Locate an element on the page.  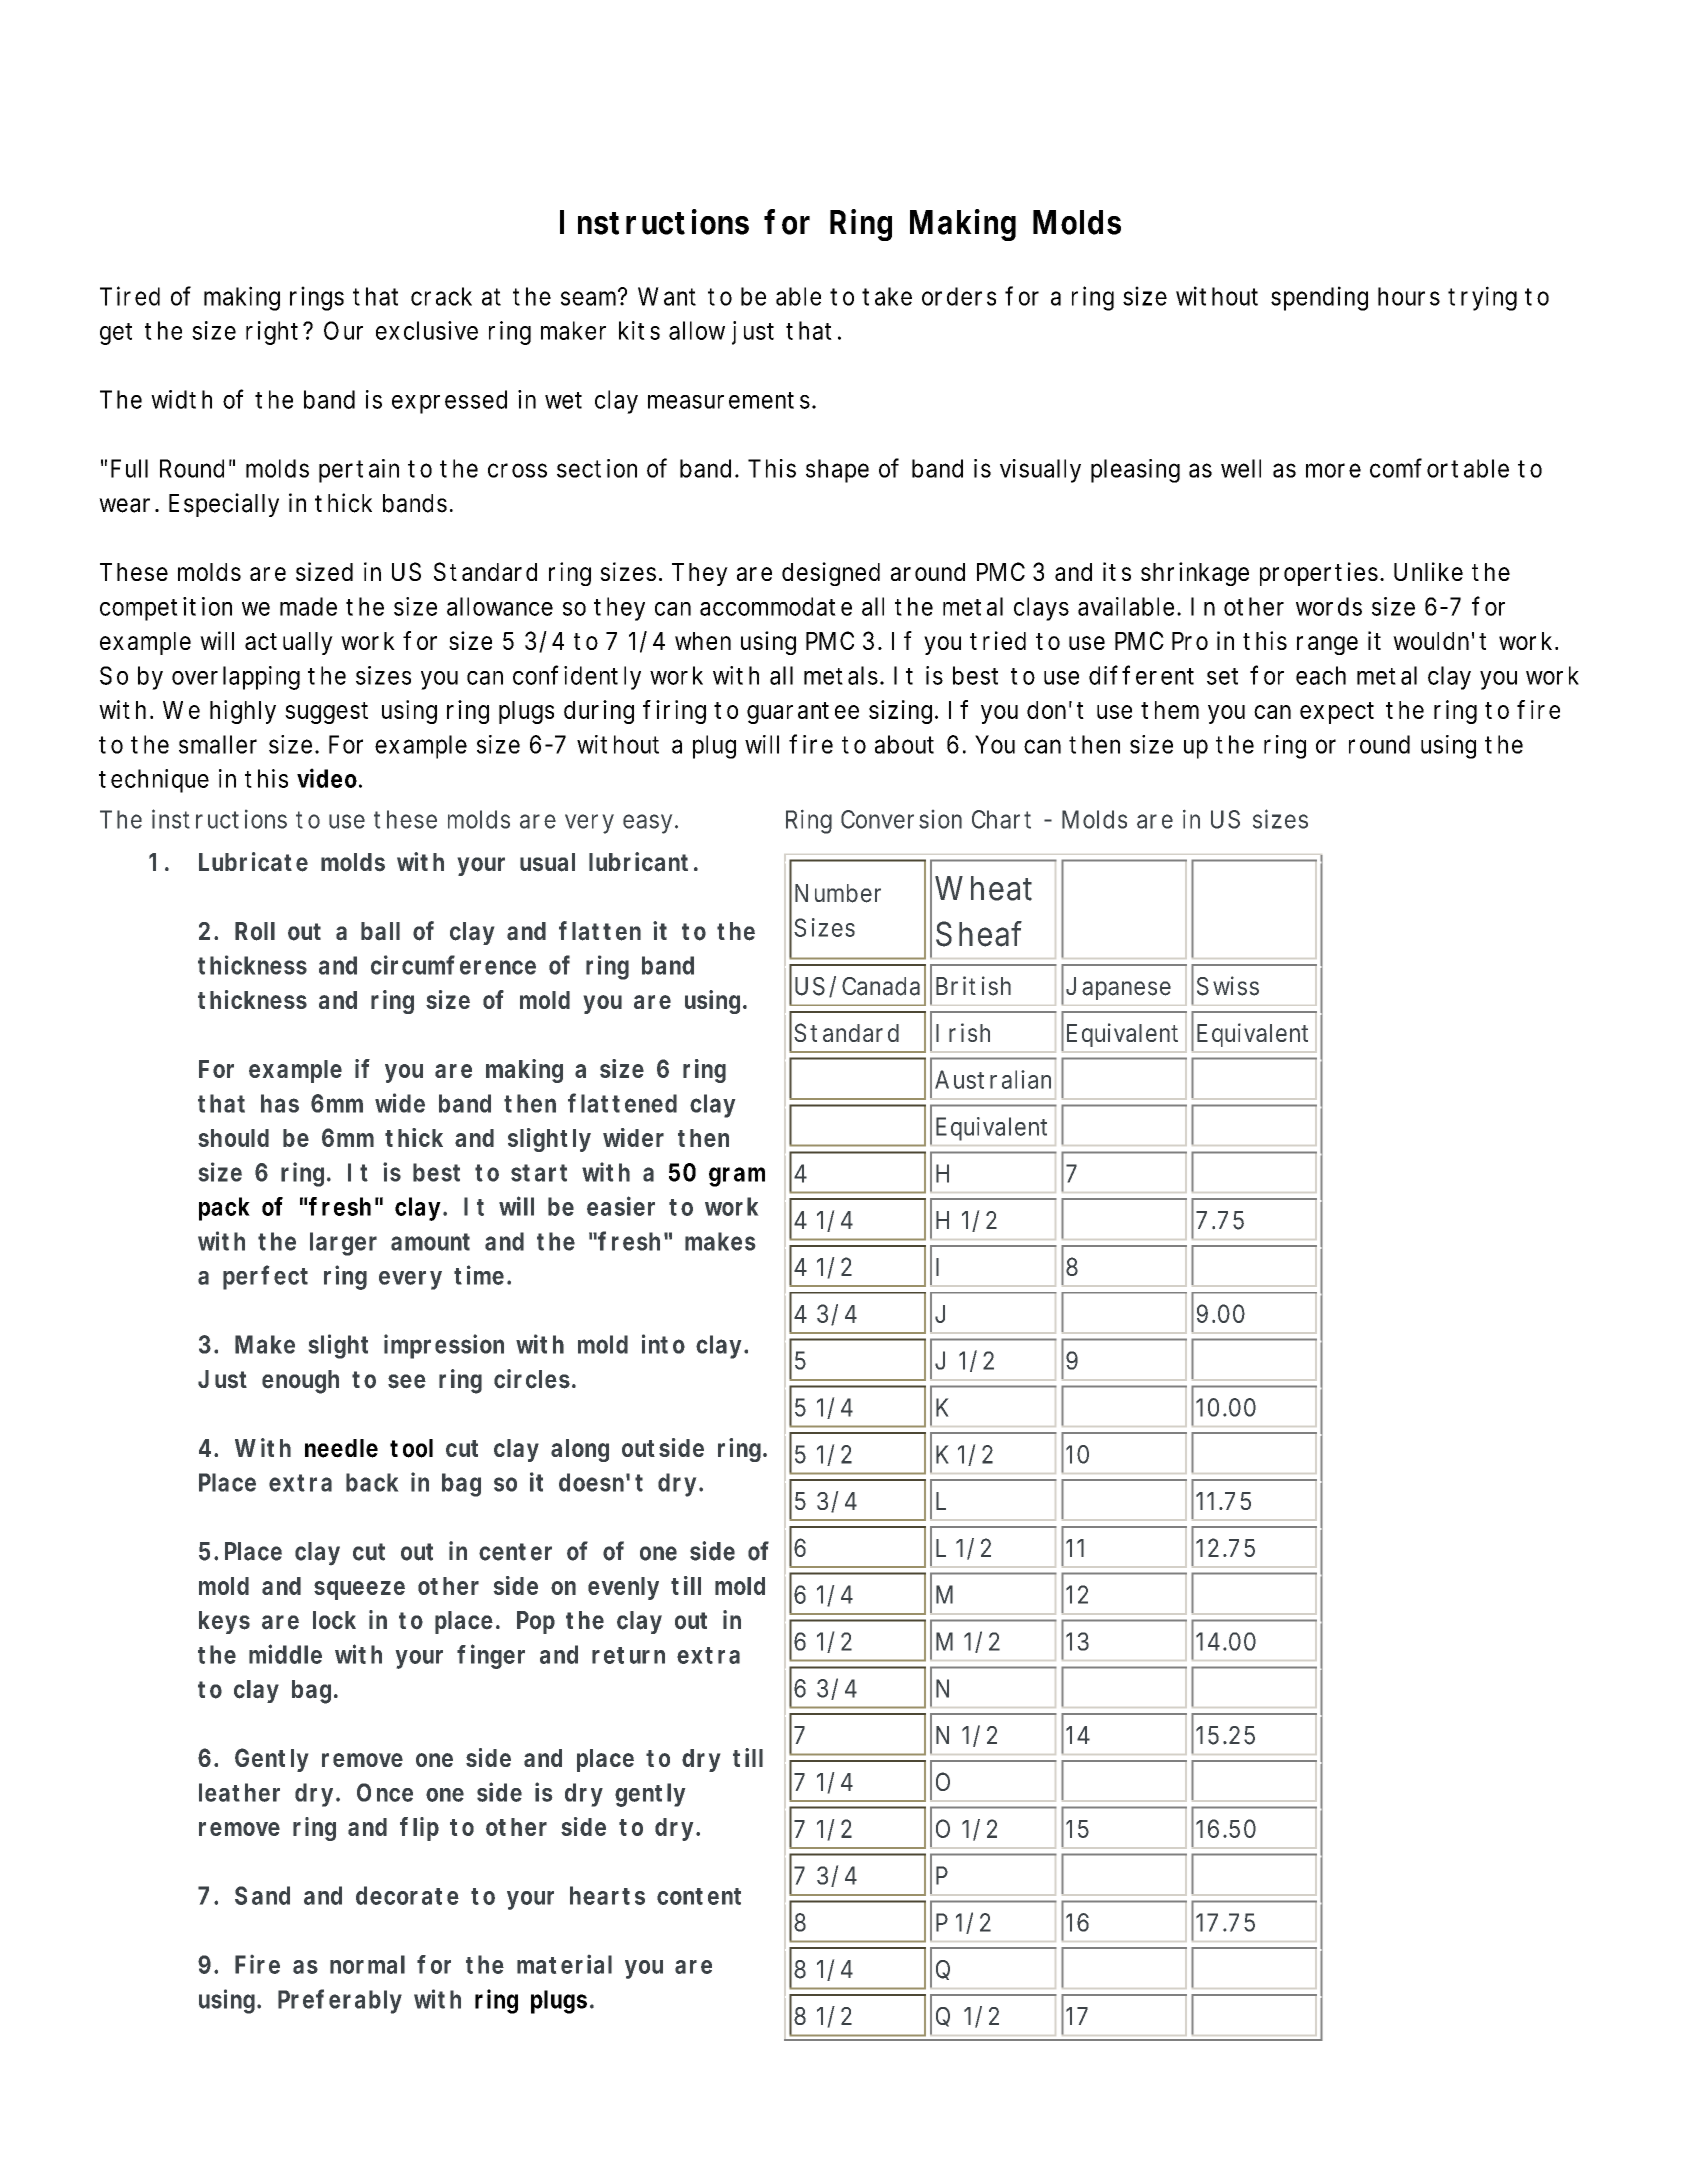
Australian is located at coordinates (993, 1079).
